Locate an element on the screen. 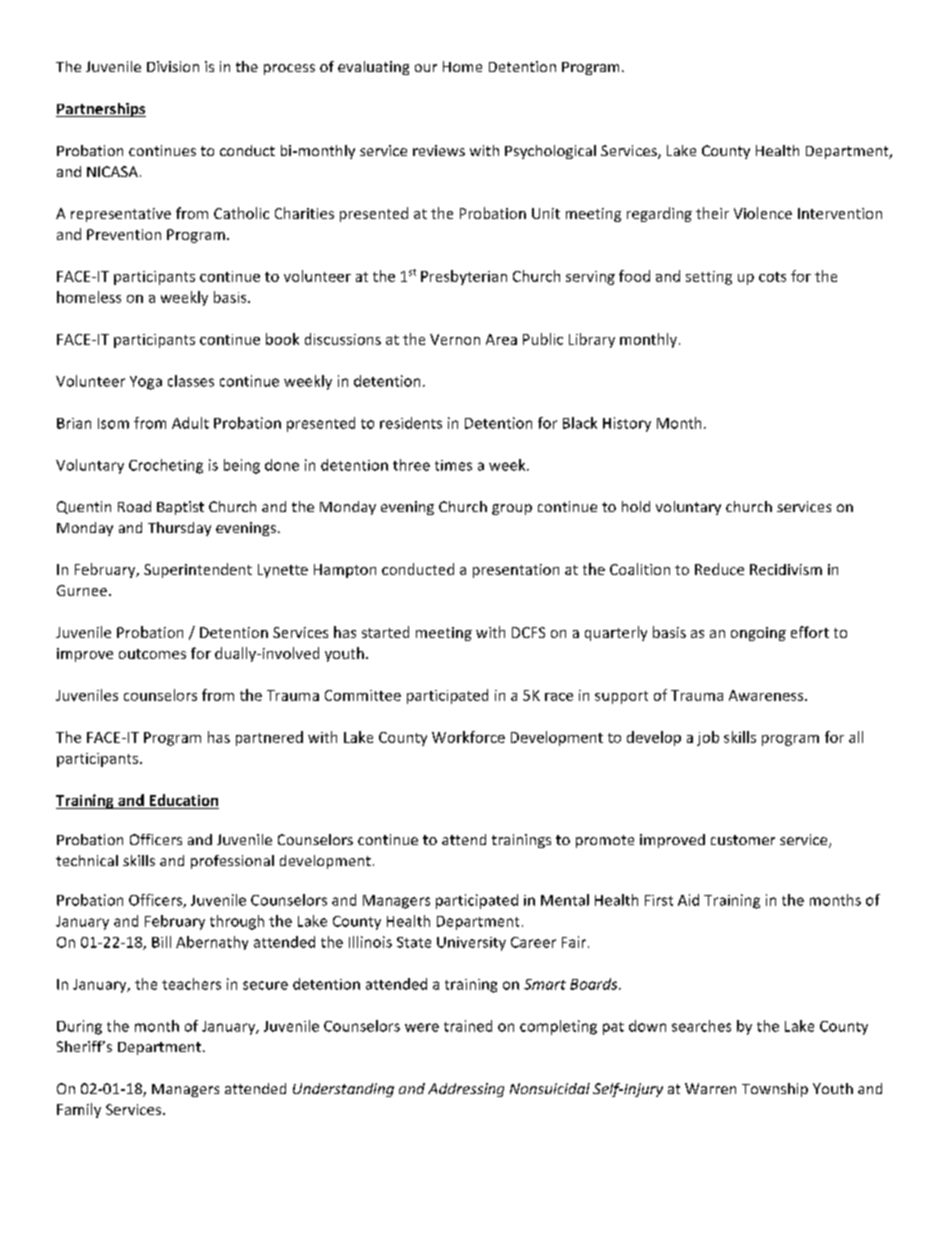 The height and width of the screenshot is (1233, 952). Division is located at coordinates (173, 66).
